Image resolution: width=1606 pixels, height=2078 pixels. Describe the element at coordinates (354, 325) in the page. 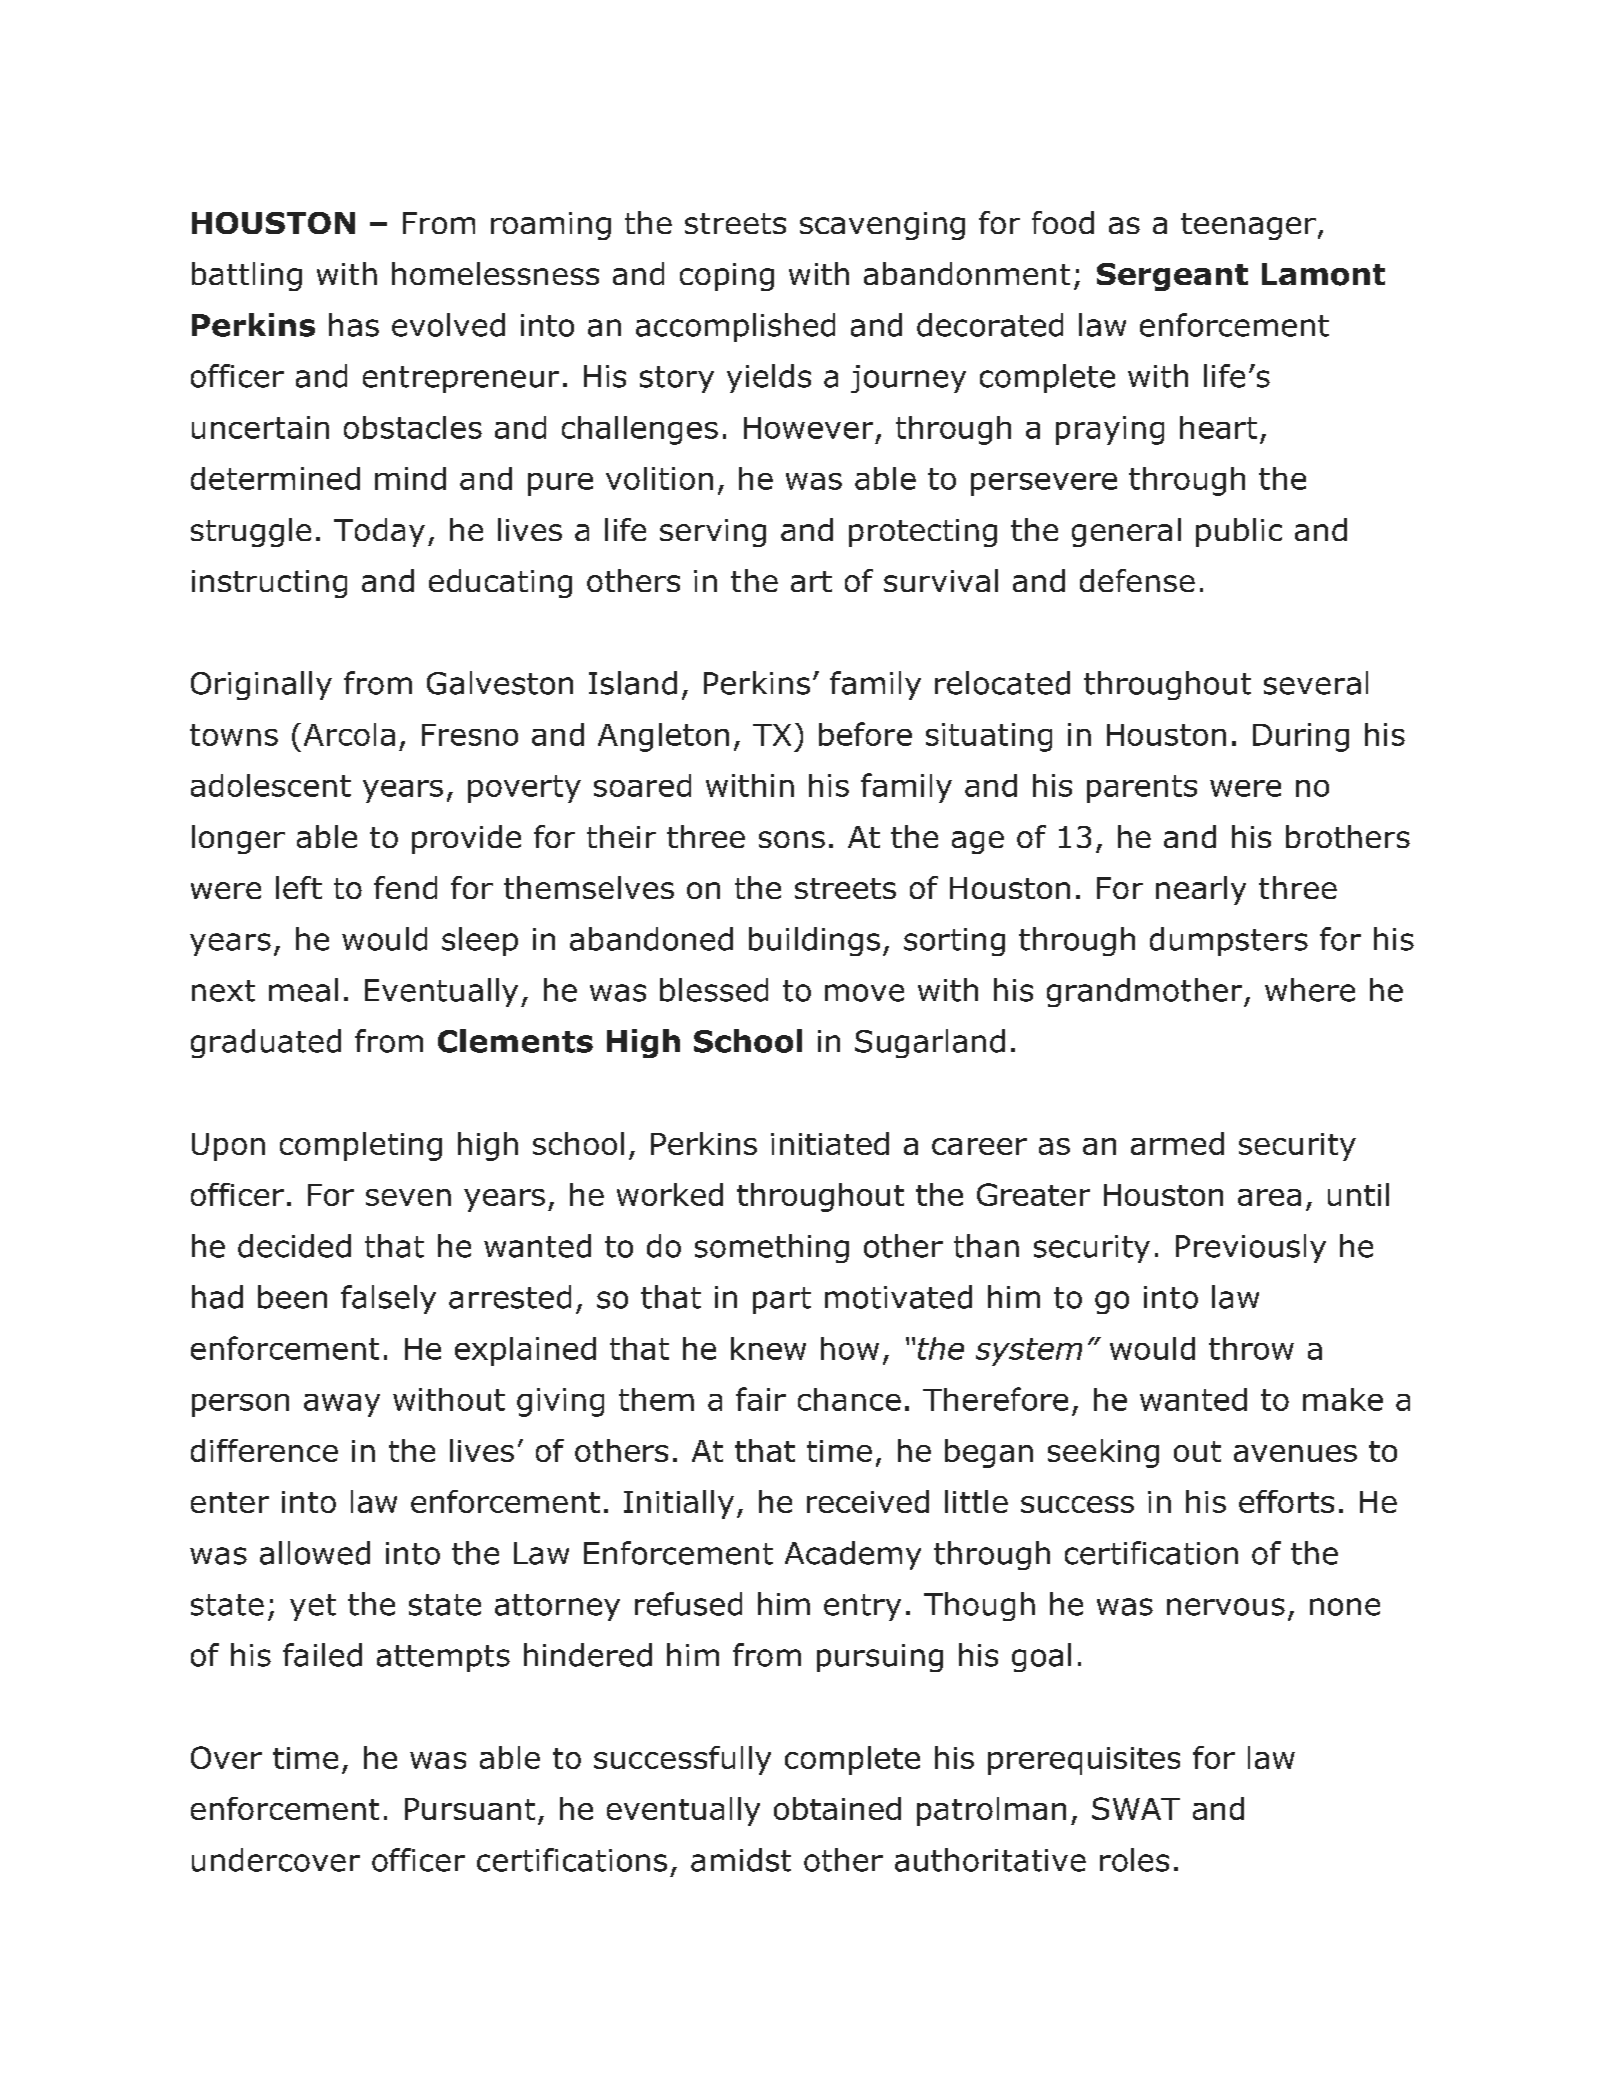

I see `has` at that location.
